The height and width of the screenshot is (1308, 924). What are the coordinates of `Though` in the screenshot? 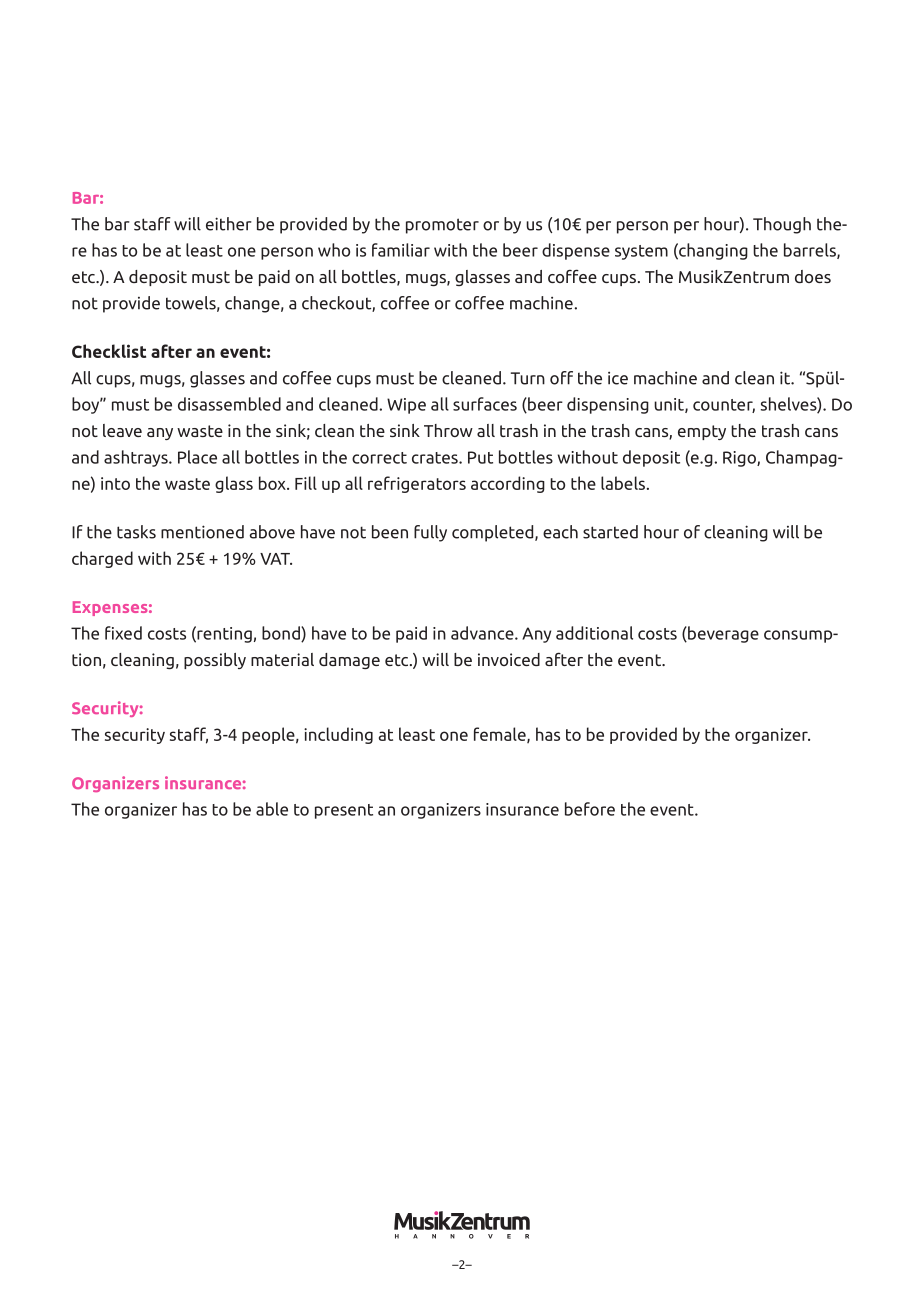 It's located at (782, 225).
